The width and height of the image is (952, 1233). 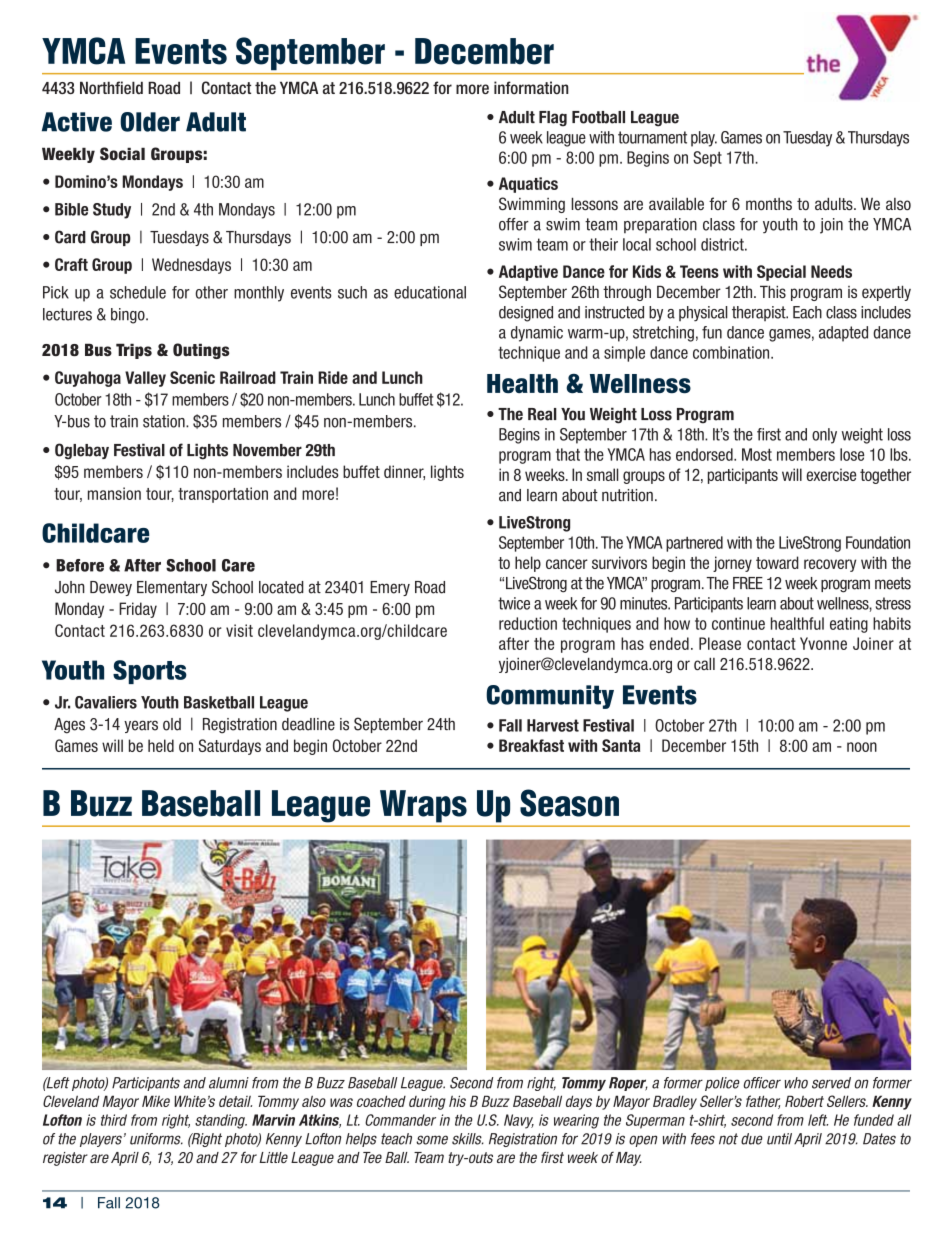 What do you see at coordinates (145, 379) in the image?
I see `Valley` at bounding box center [145, 379].
